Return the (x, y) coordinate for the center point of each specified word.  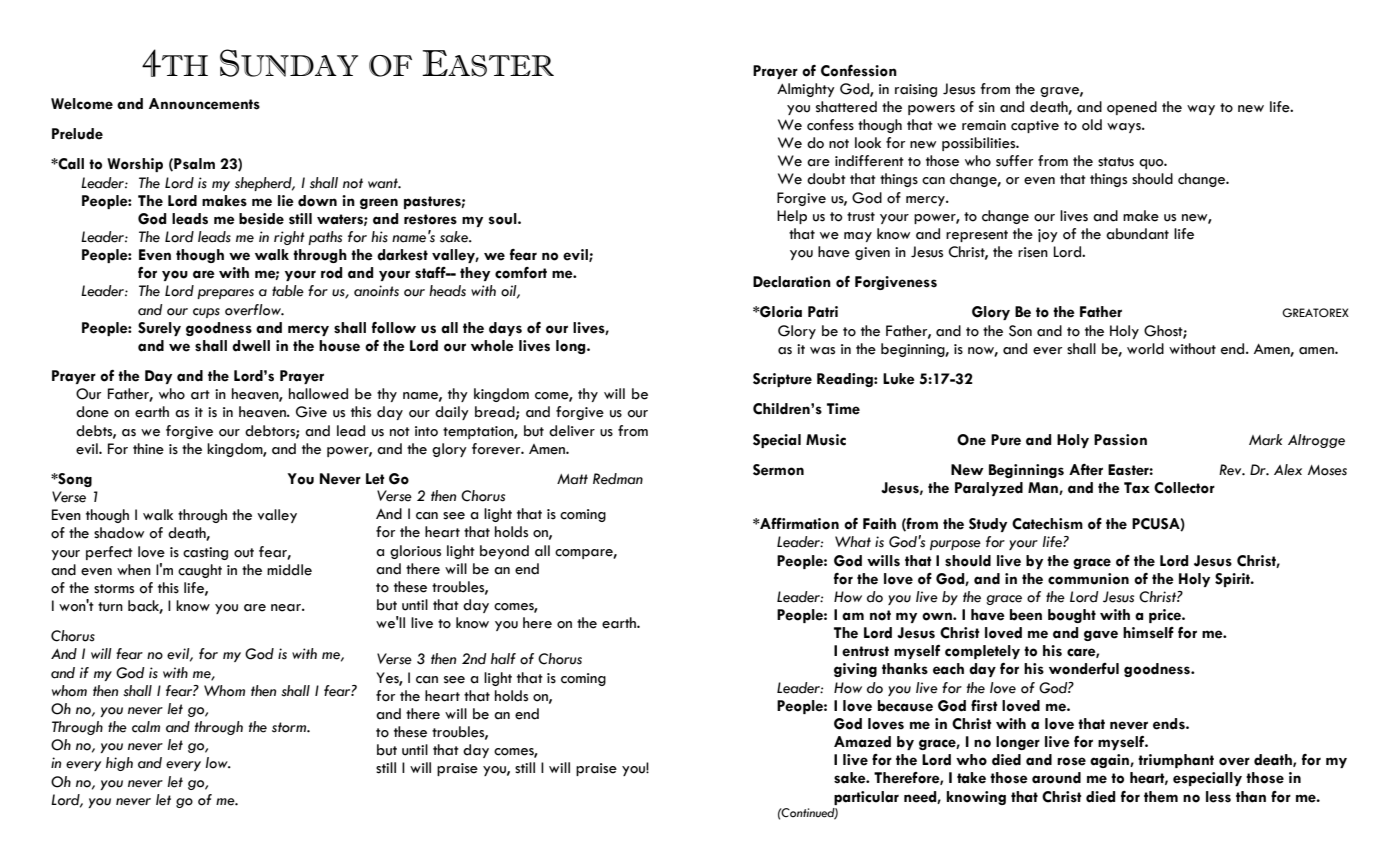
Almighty (806, 90)
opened (1132, 108)
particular (866, 798)
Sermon (778, 470)
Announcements (204, 104)
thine (148, 449)
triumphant (1176, 761)
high (119, 764)
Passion (1120, 440)
